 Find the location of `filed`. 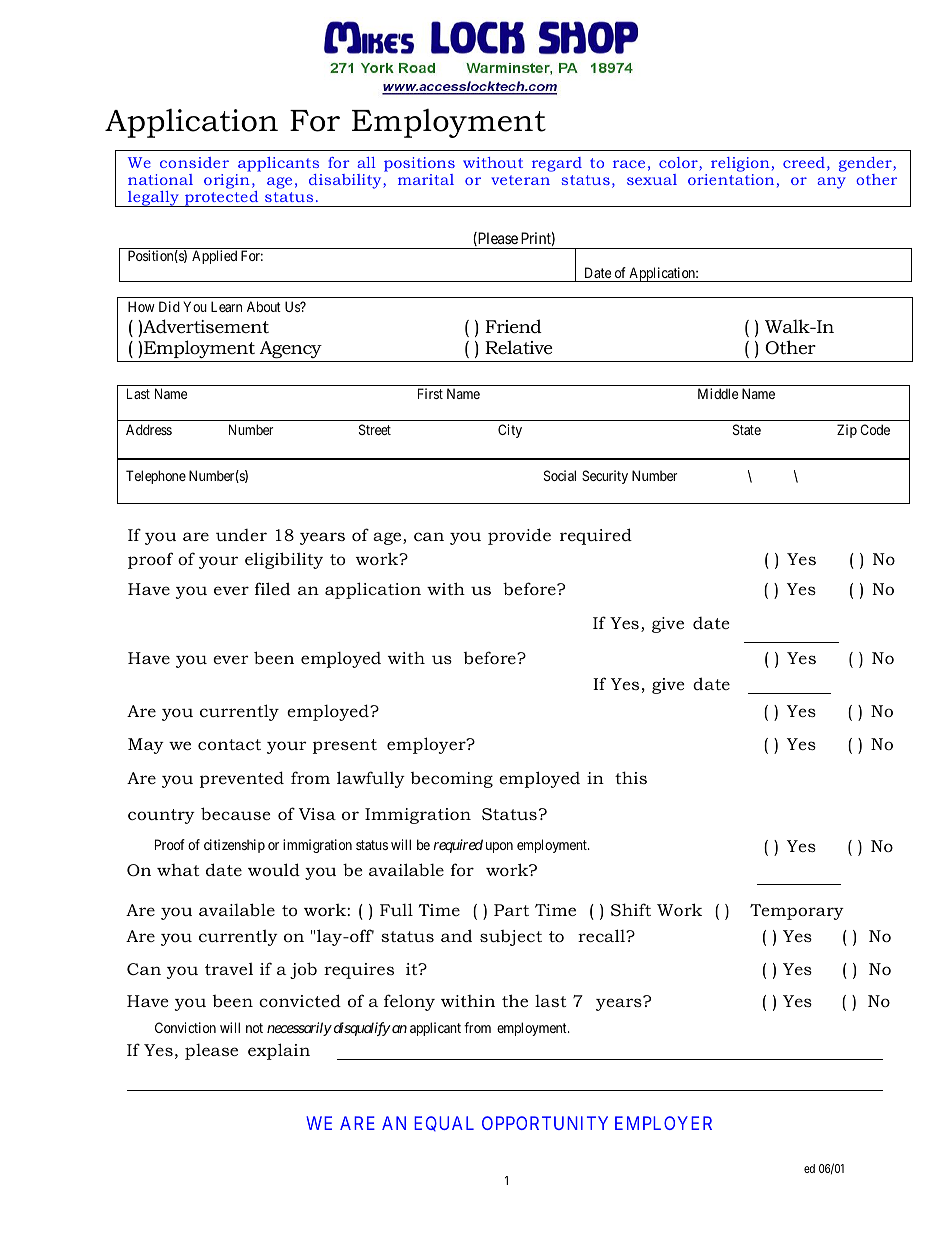

filed is located at coordinates (272, 588).
